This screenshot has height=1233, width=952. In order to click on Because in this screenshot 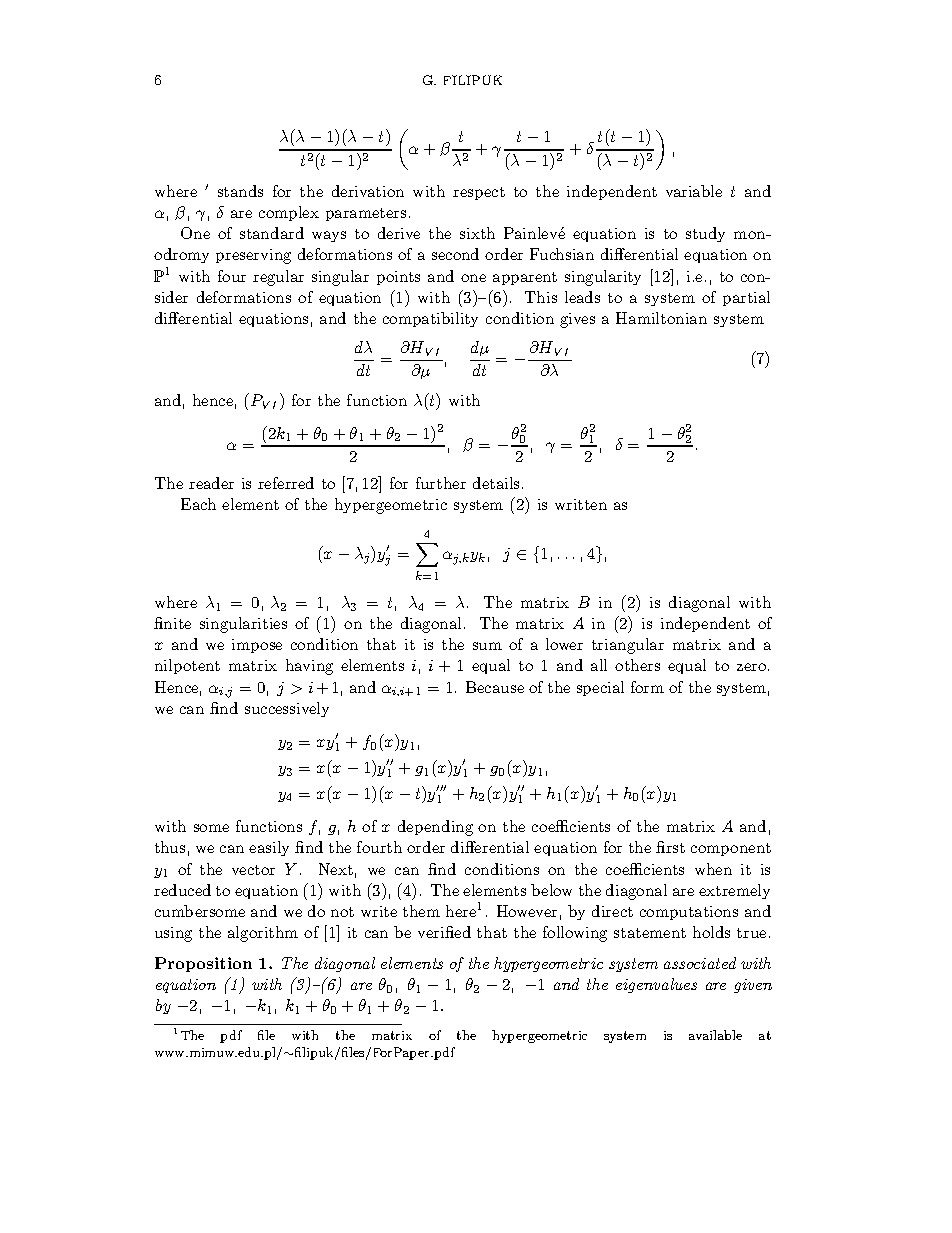, I will do `click(495, 687)`.
